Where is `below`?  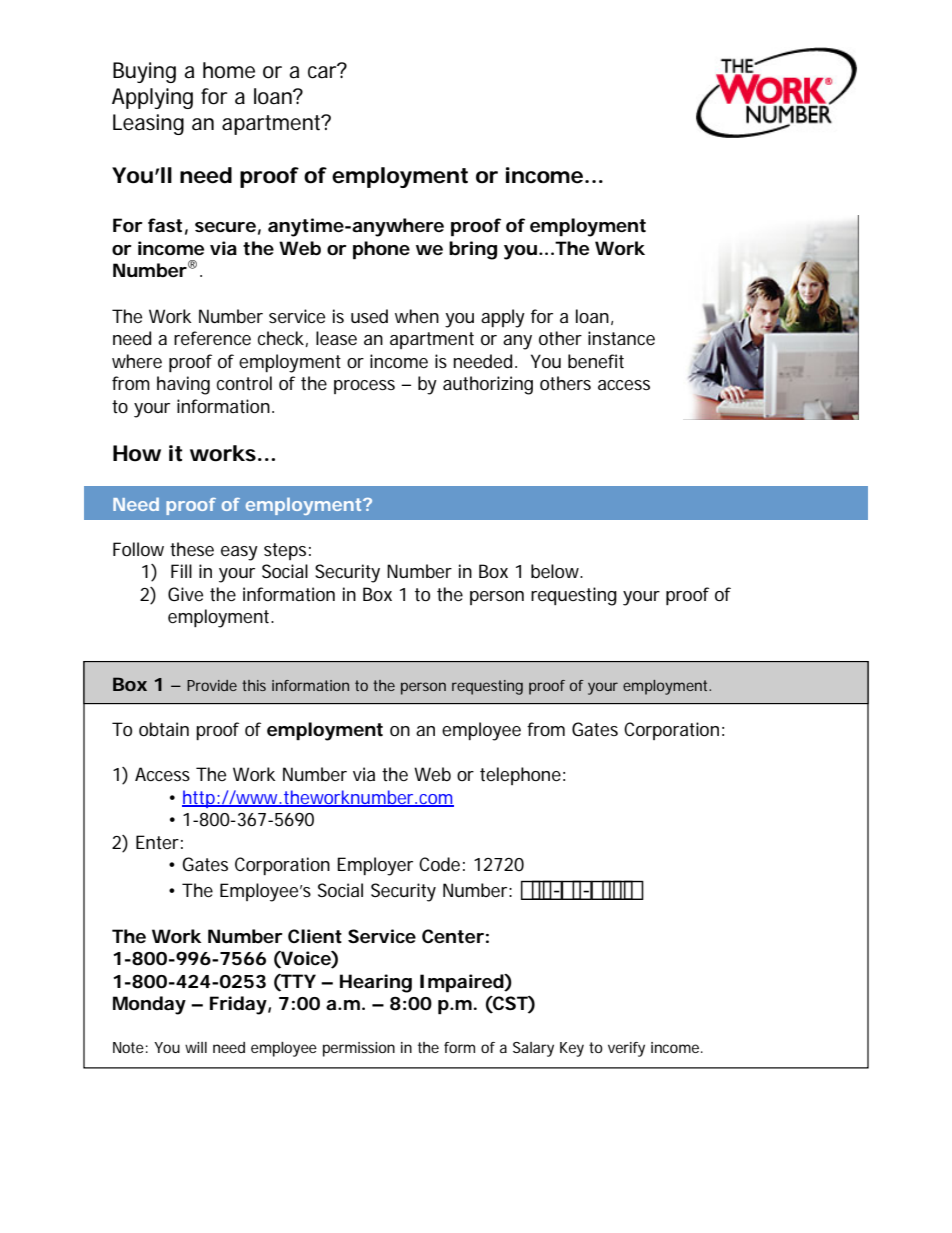
below is located at coordinates (557, 571).
